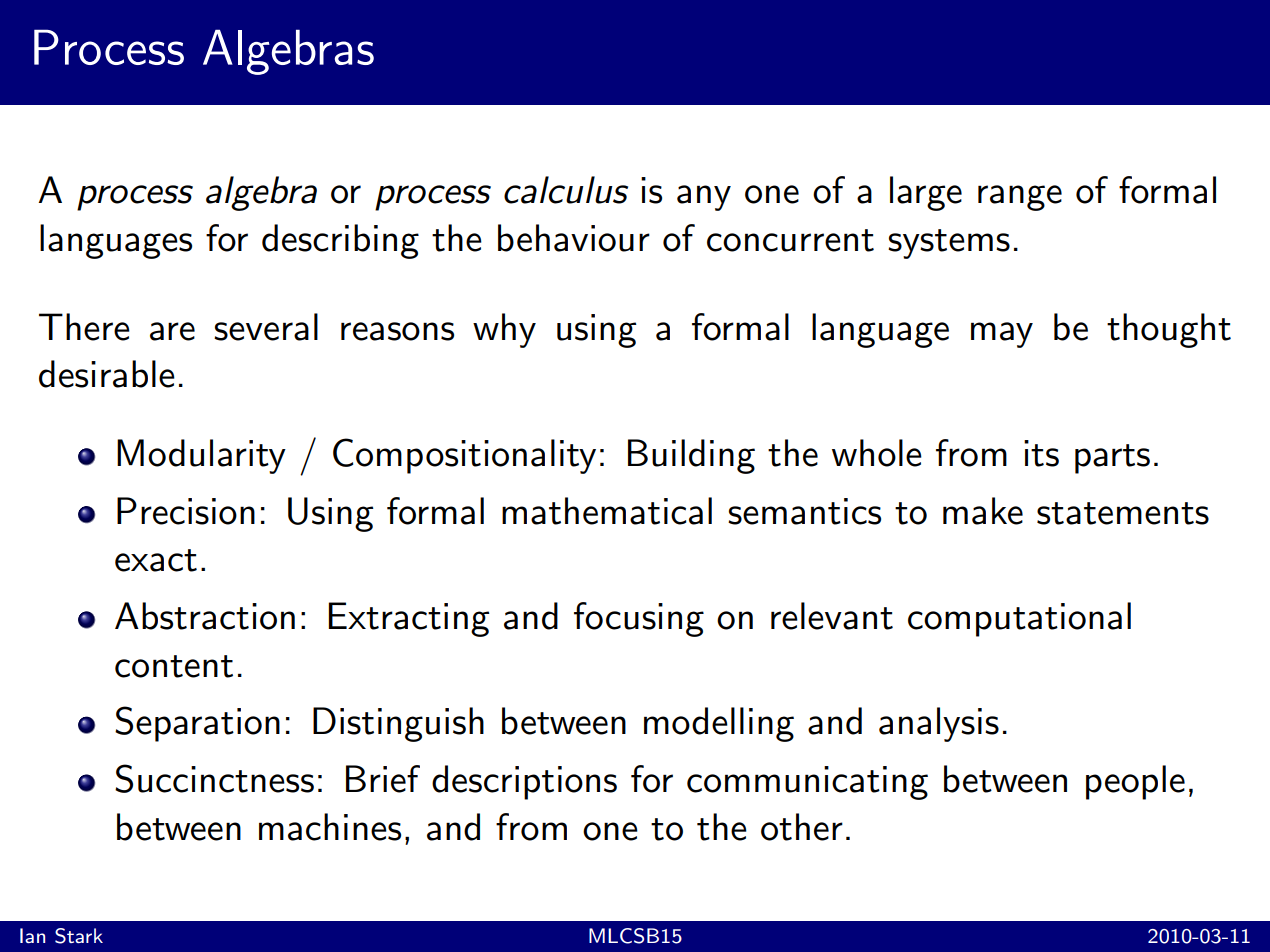 This page has height=952, width=1270. What do you see at coordinates (802, 827) in the page?
I see `other` at bounding box center [802, 827].
